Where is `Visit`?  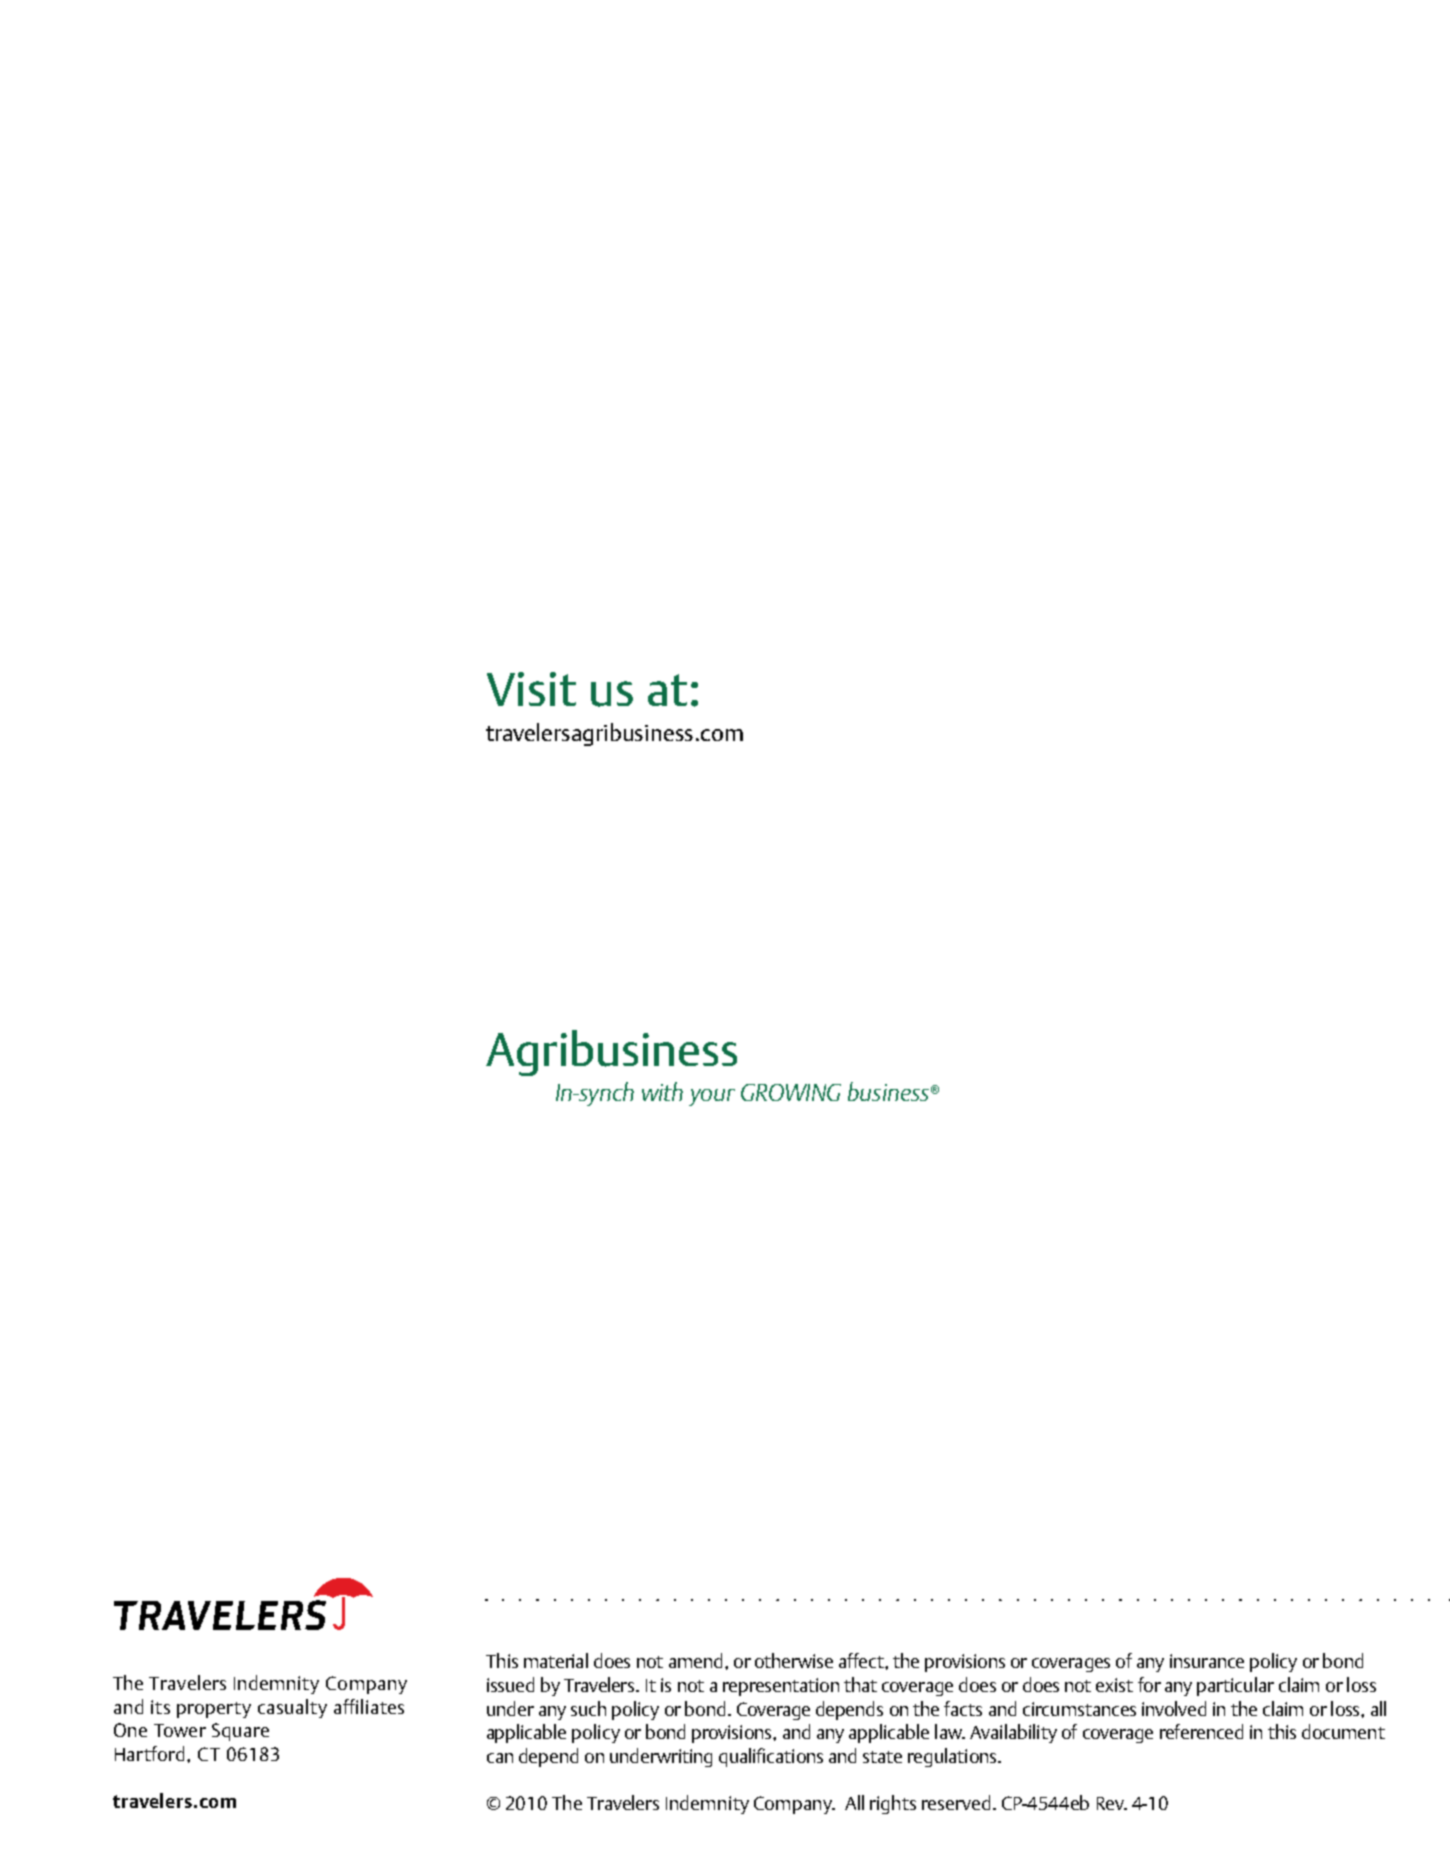
Visit is located at coordinates (531, 689).
